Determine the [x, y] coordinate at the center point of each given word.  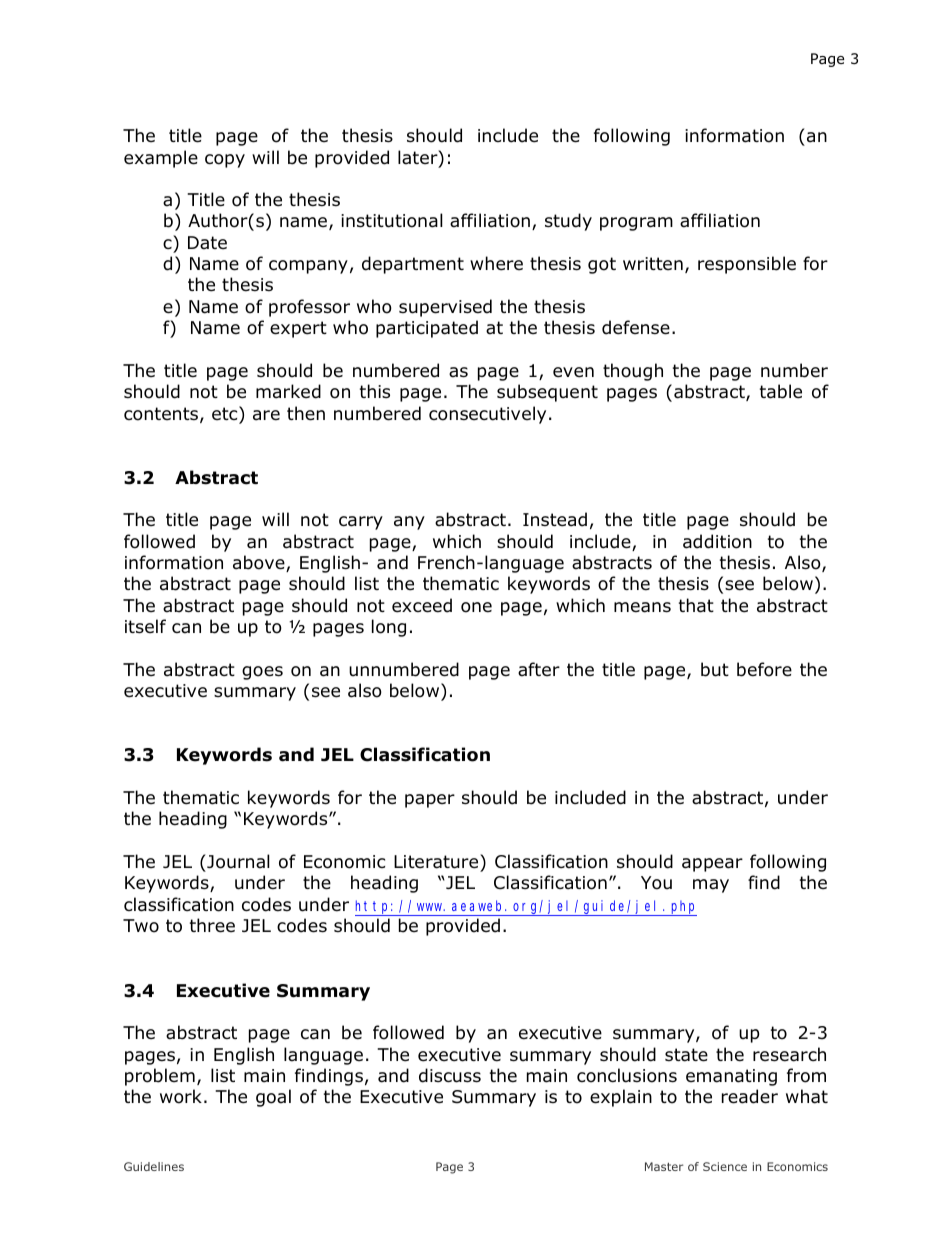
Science [725, 1166]
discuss [450, 1075]
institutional [392, 220]
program [636, 224]
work [181, 1096]
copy [225, 161]
